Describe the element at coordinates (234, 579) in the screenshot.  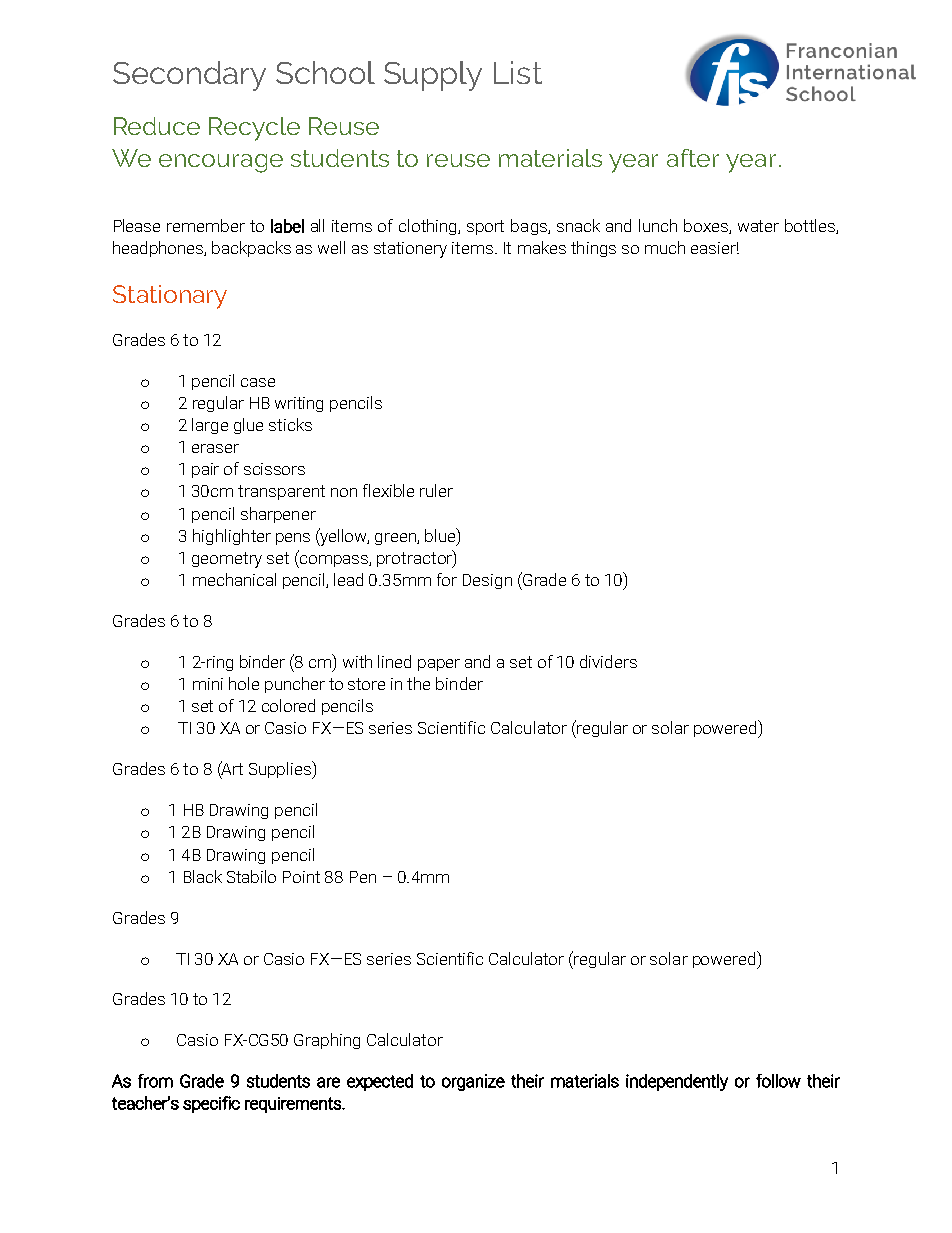
I see `mechanical` at that location.
